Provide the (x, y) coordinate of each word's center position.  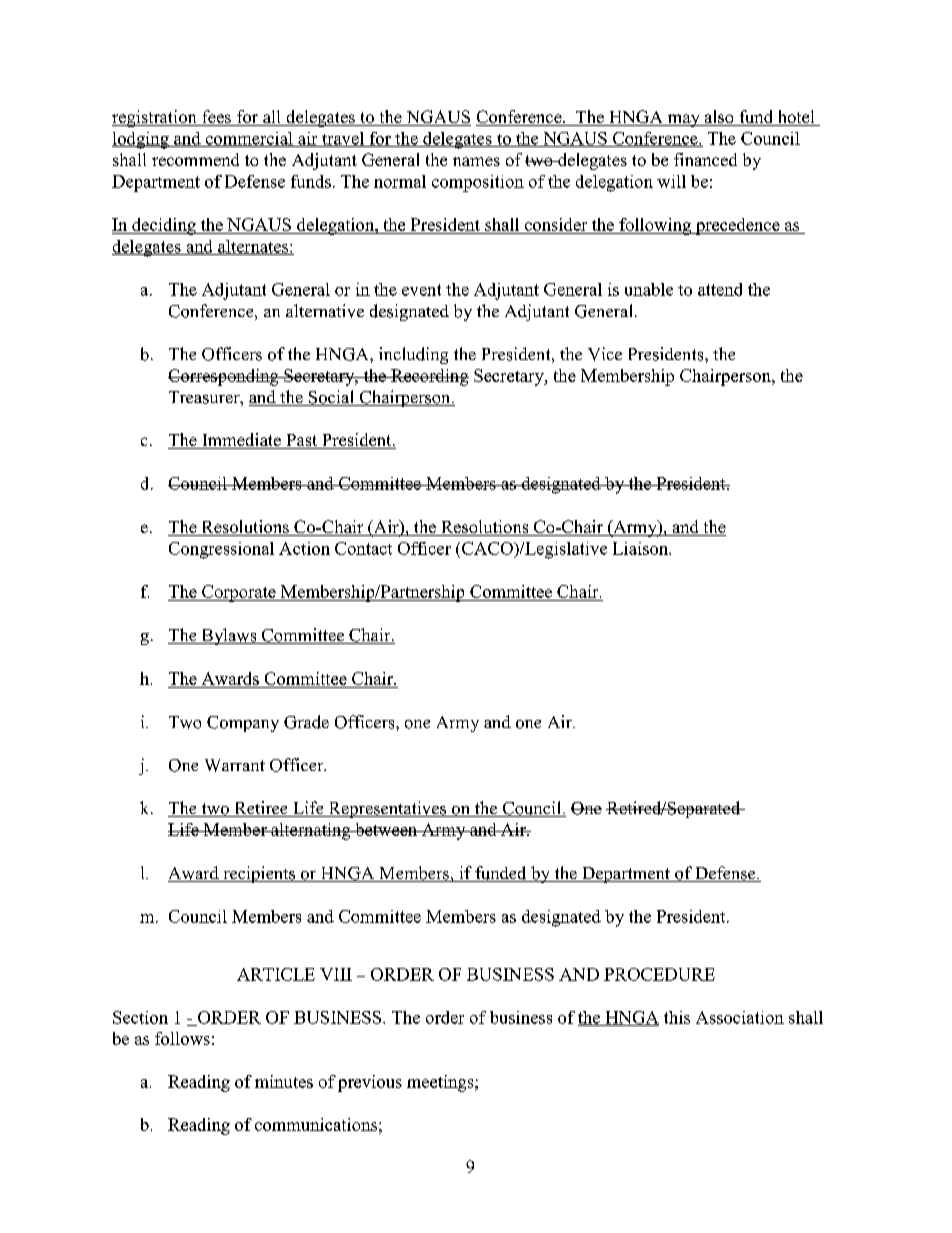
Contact (363, 548)
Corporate (239, 593)
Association (740, 1017)
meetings (441, 1083)
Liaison (641, 548)
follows (182, 1038)
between (386, 829)
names (476, 161)
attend (720, 289)
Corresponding (224, 377)
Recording (429, 377)
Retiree (261, 809)
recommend (195, 159)
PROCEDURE (659, 974)
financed (705, 159)
